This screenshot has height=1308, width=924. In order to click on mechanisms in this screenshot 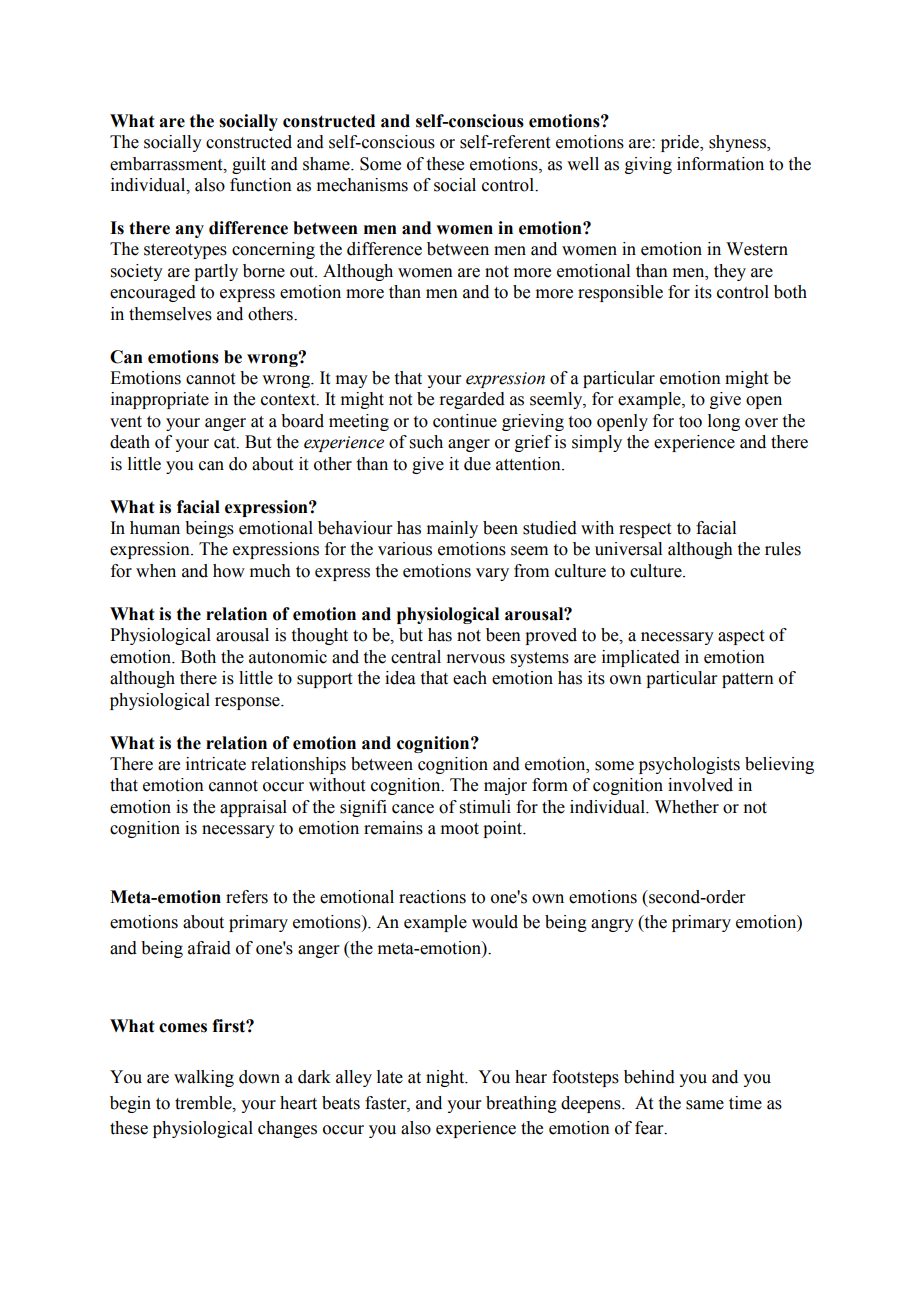, I will do `click(362, 185)`.
